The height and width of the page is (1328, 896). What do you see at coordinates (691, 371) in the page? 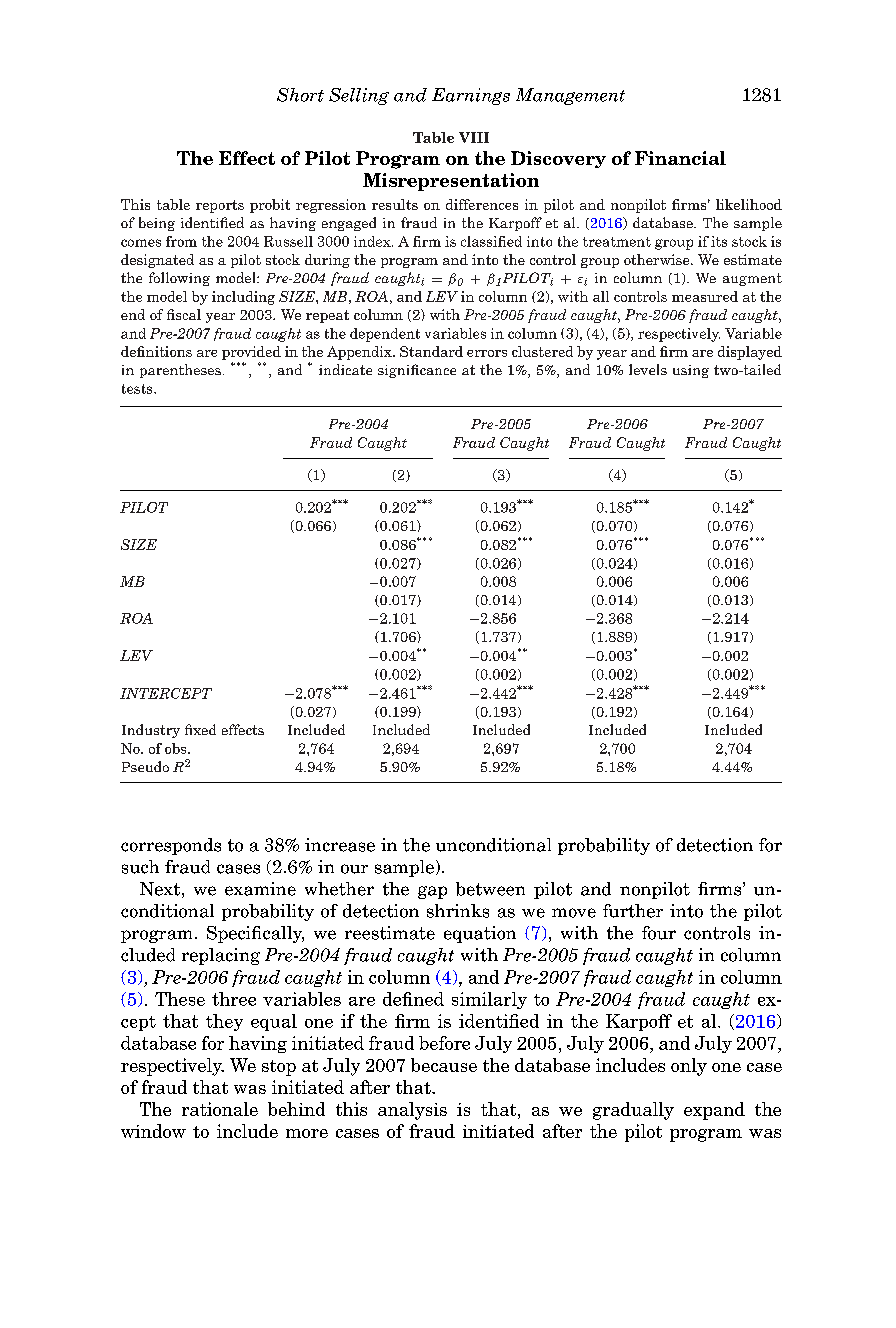
I see `using` at bounding box center [691, 371].
